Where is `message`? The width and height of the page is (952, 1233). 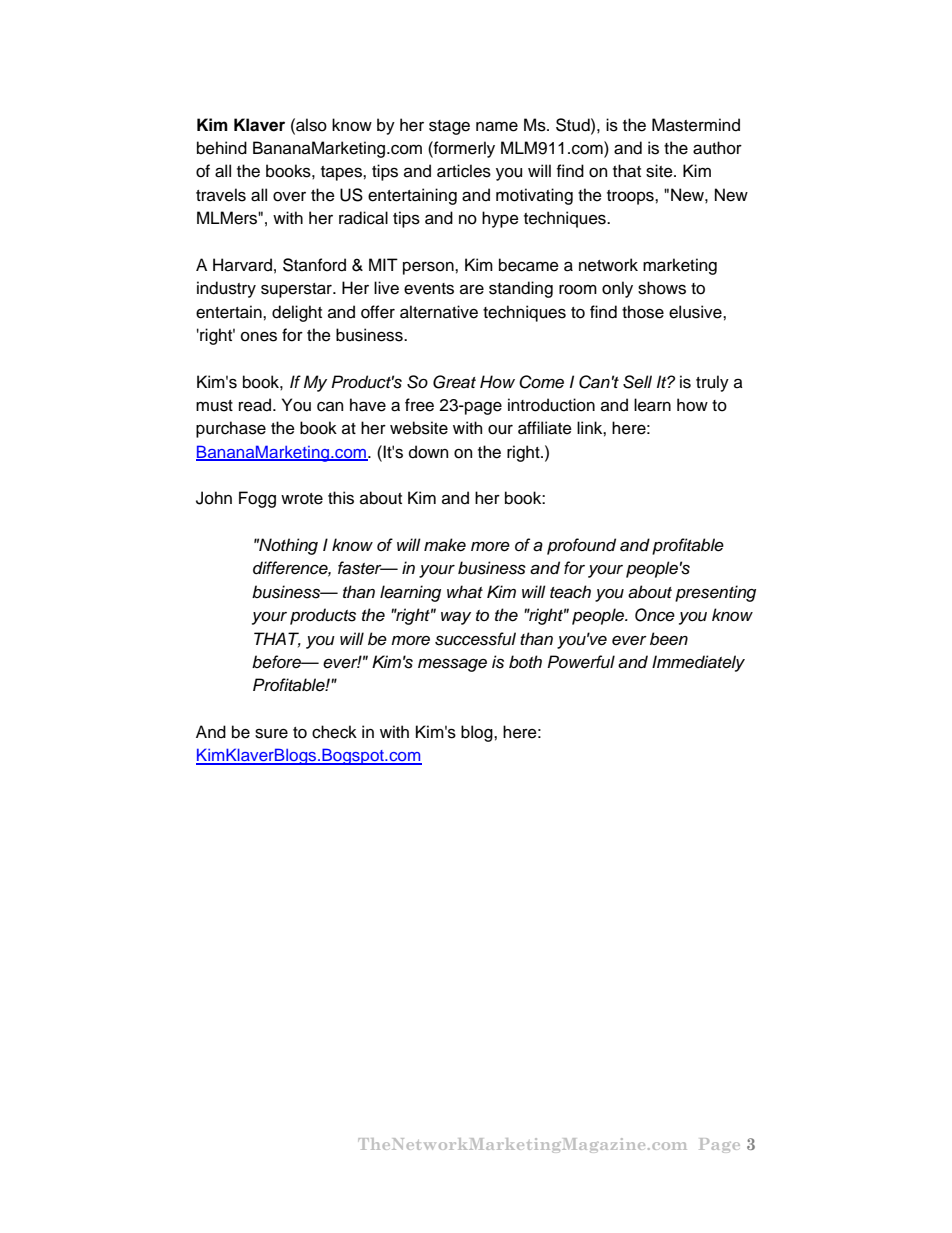
message is located at coordinates (452, 665).
